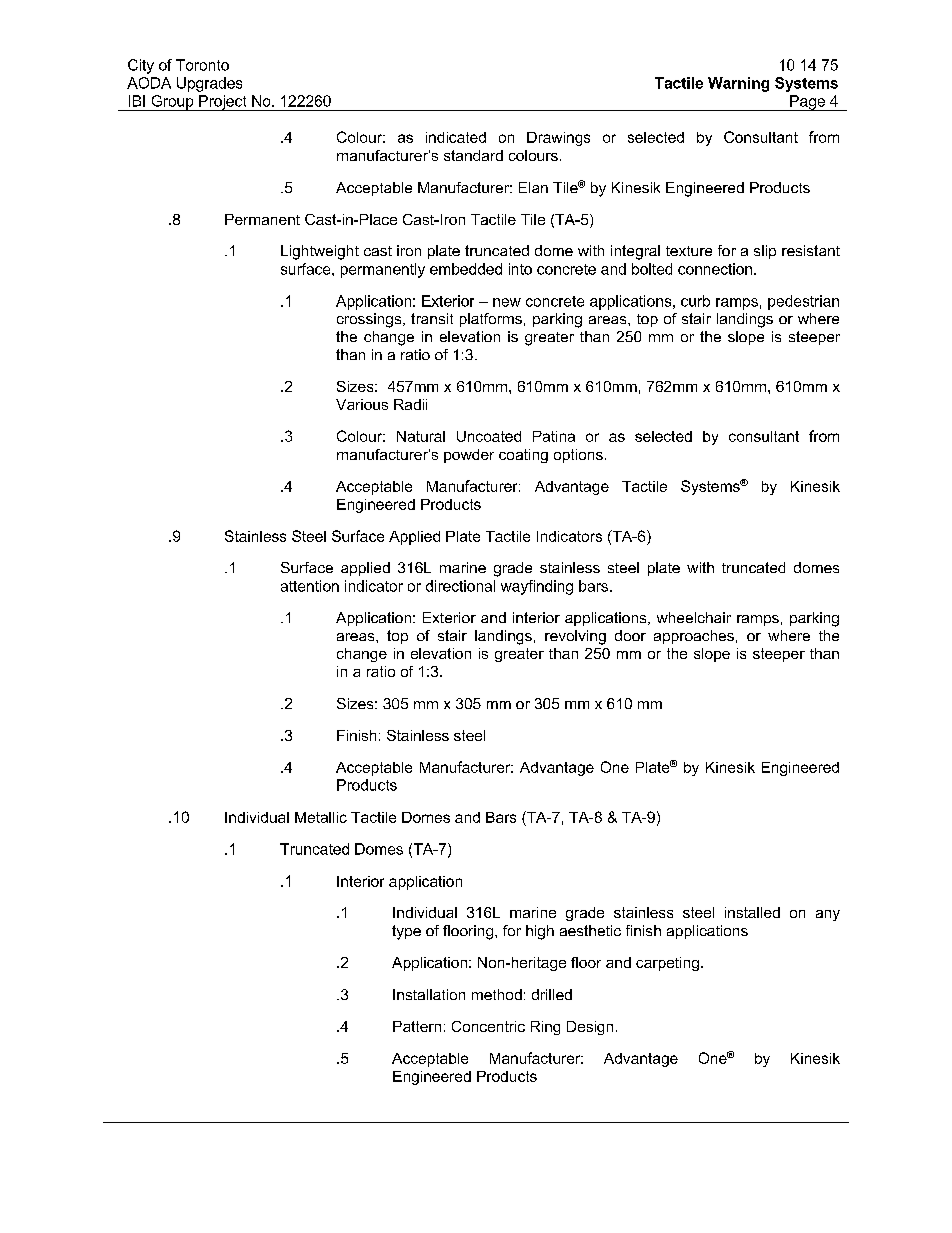 Image resolution: width=952 pixels, height=1233 pixels. What do you see at coordinates (310, 586) in the image?
I see `attention` at bounding box center [310, 586].
